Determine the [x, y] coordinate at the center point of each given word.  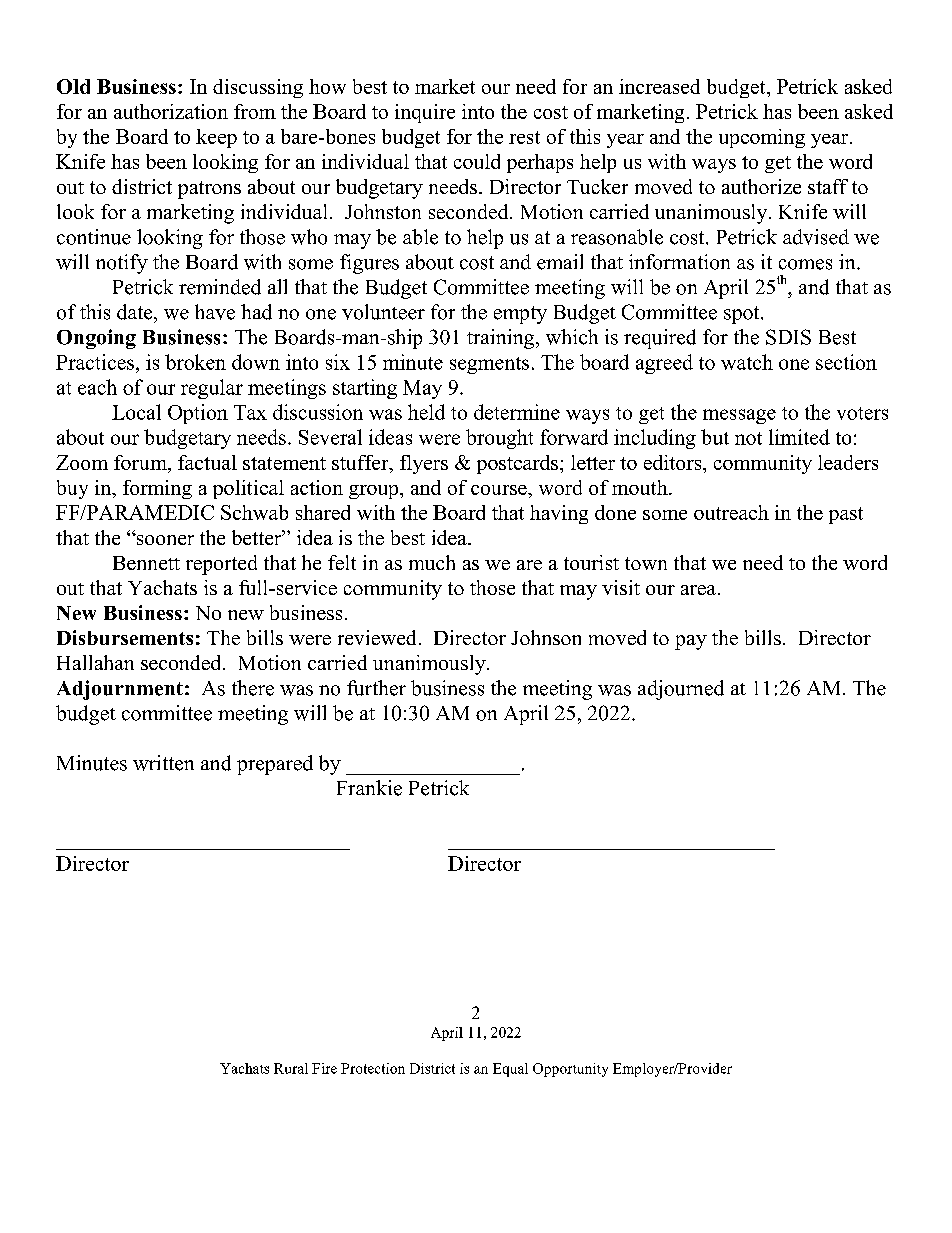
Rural [291, 1068]
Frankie [369, 788]
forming [157, 489]
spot [743, 315]
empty [520, 315]
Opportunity [570, 1070]
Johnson [546, 637]
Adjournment [120, 690]
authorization [171, 111]
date [136, 312]
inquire [425, 113]
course [500, 490]
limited [799, 437]
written [163, 763]
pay [691, 642]
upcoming [762, 138]
